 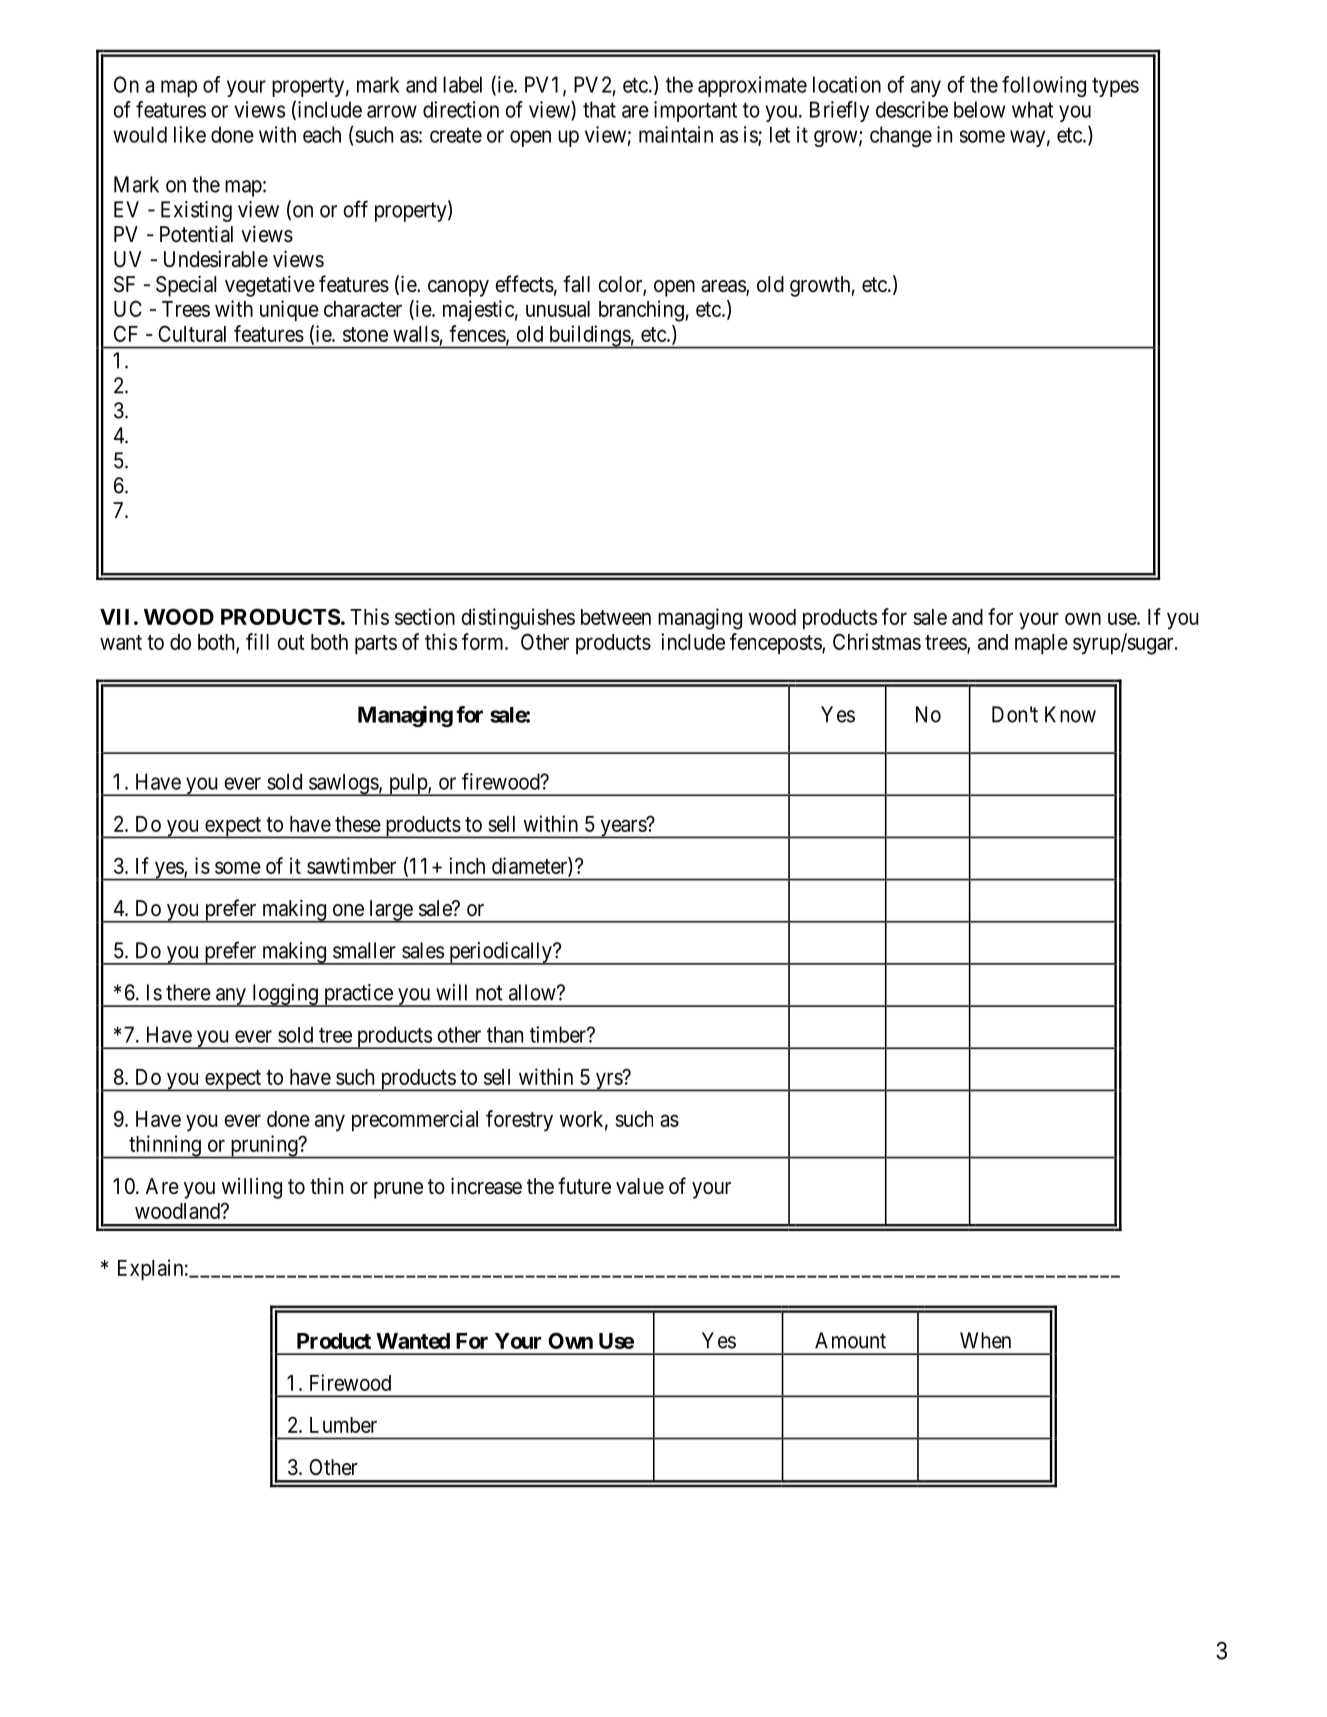 What do you see at coordinates (850, 1340) in the screenshot?
I see `Amount` at bounding box center [850, 1340].
